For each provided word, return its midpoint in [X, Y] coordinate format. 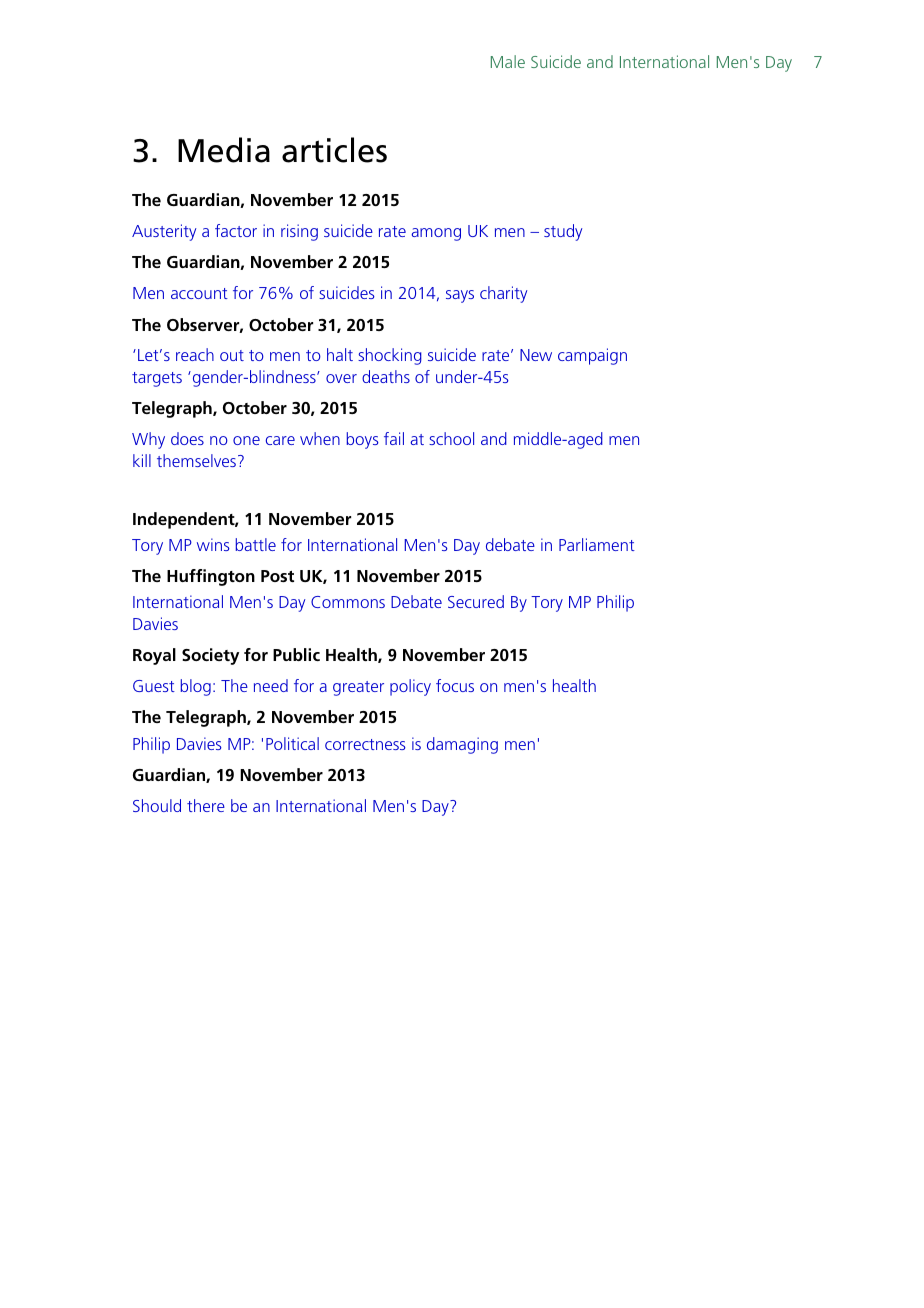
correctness [365, 744]
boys [363, 440]
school [451, 438]
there [206, 805]
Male [508, 61]
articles [334, 150]
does [187, 438]
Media [224, 150]
